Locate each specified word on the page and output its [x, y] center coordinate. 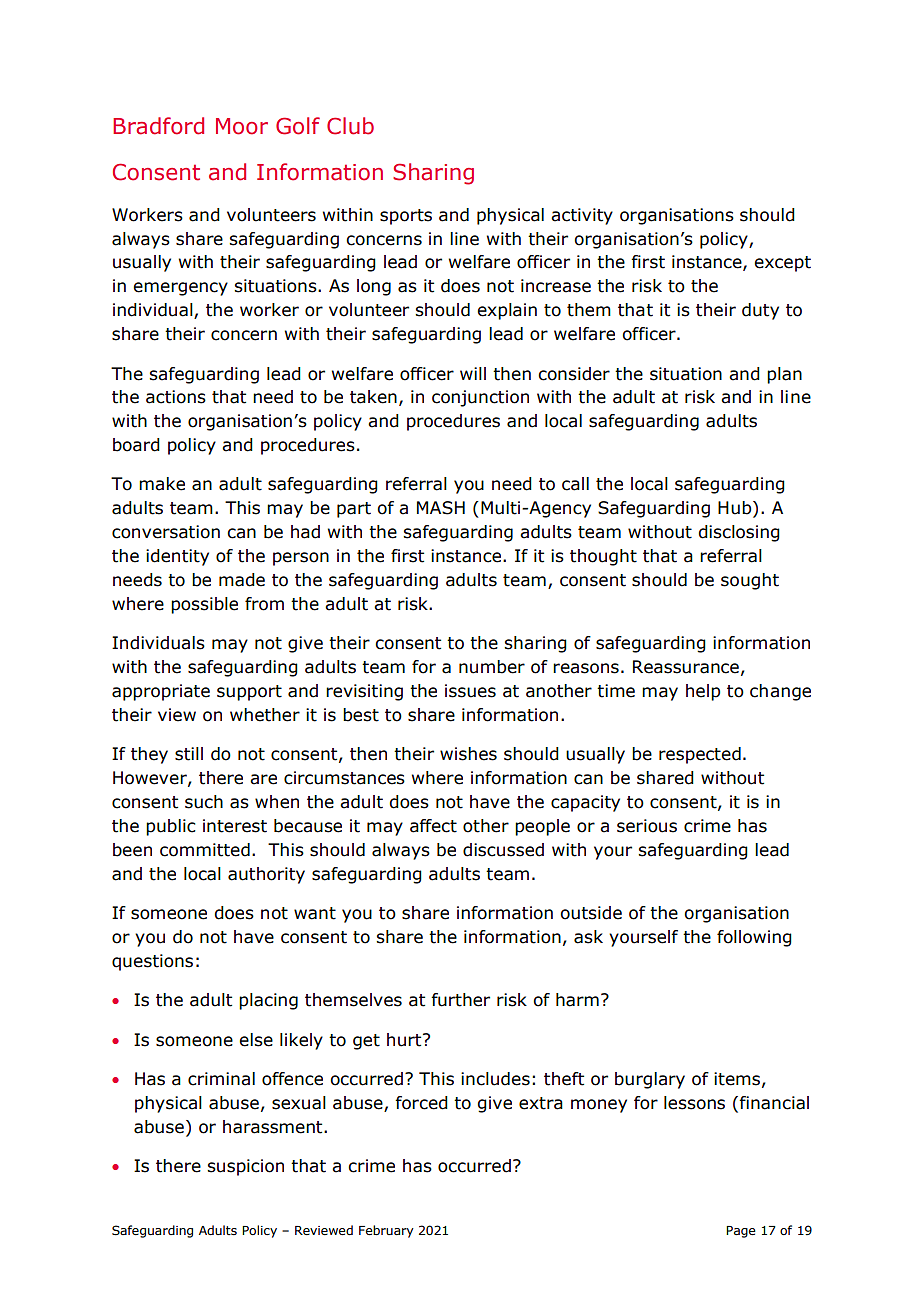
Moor [242, 126]
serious [647, 826]
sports [406, 217]
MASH [441, 508]
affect [433, 826]
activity [582, 216]
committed [205, 850]
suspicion [245, 1167]
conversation [166, 532]
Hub [736, 509]
